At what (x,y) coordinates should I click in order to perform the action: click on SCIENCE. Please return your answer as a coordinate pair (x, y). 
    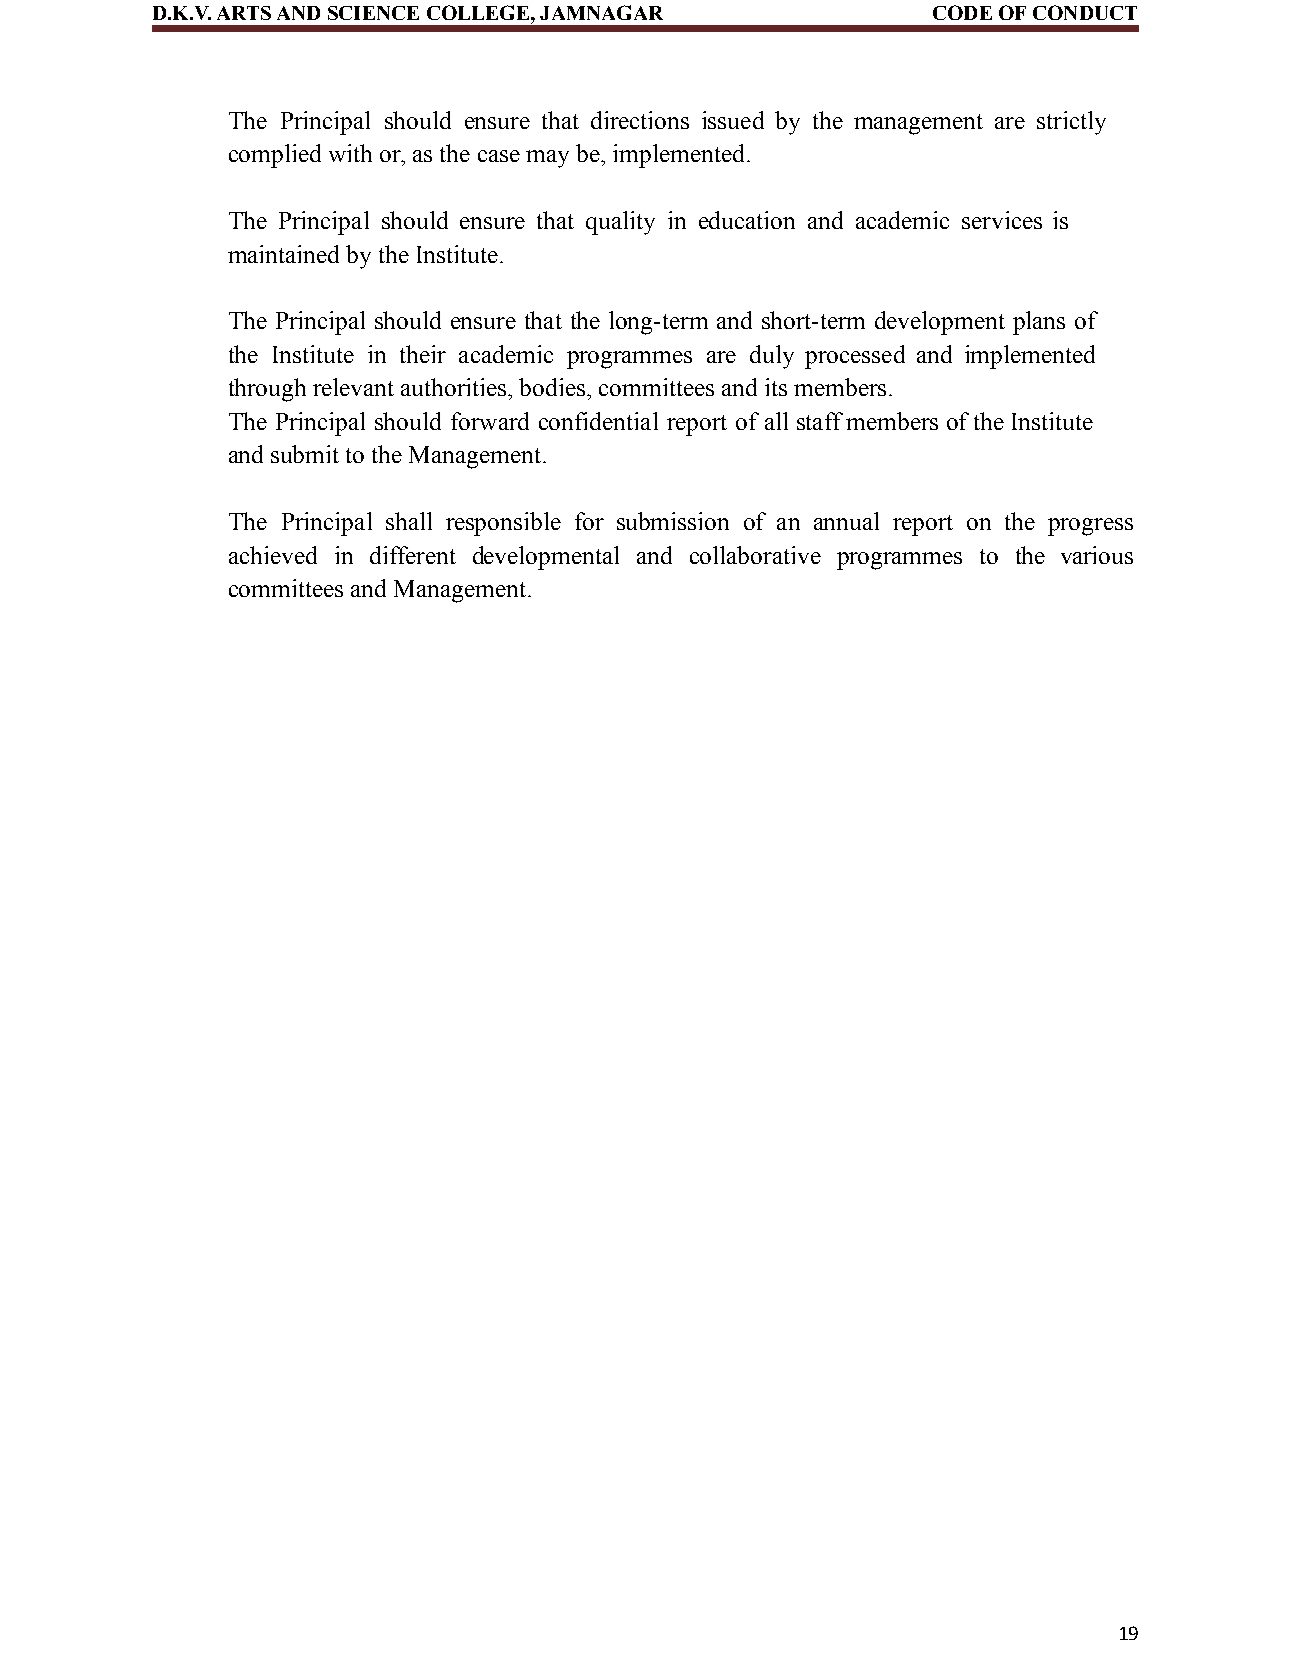
    Looking at the image, I should click on (373, 13).
